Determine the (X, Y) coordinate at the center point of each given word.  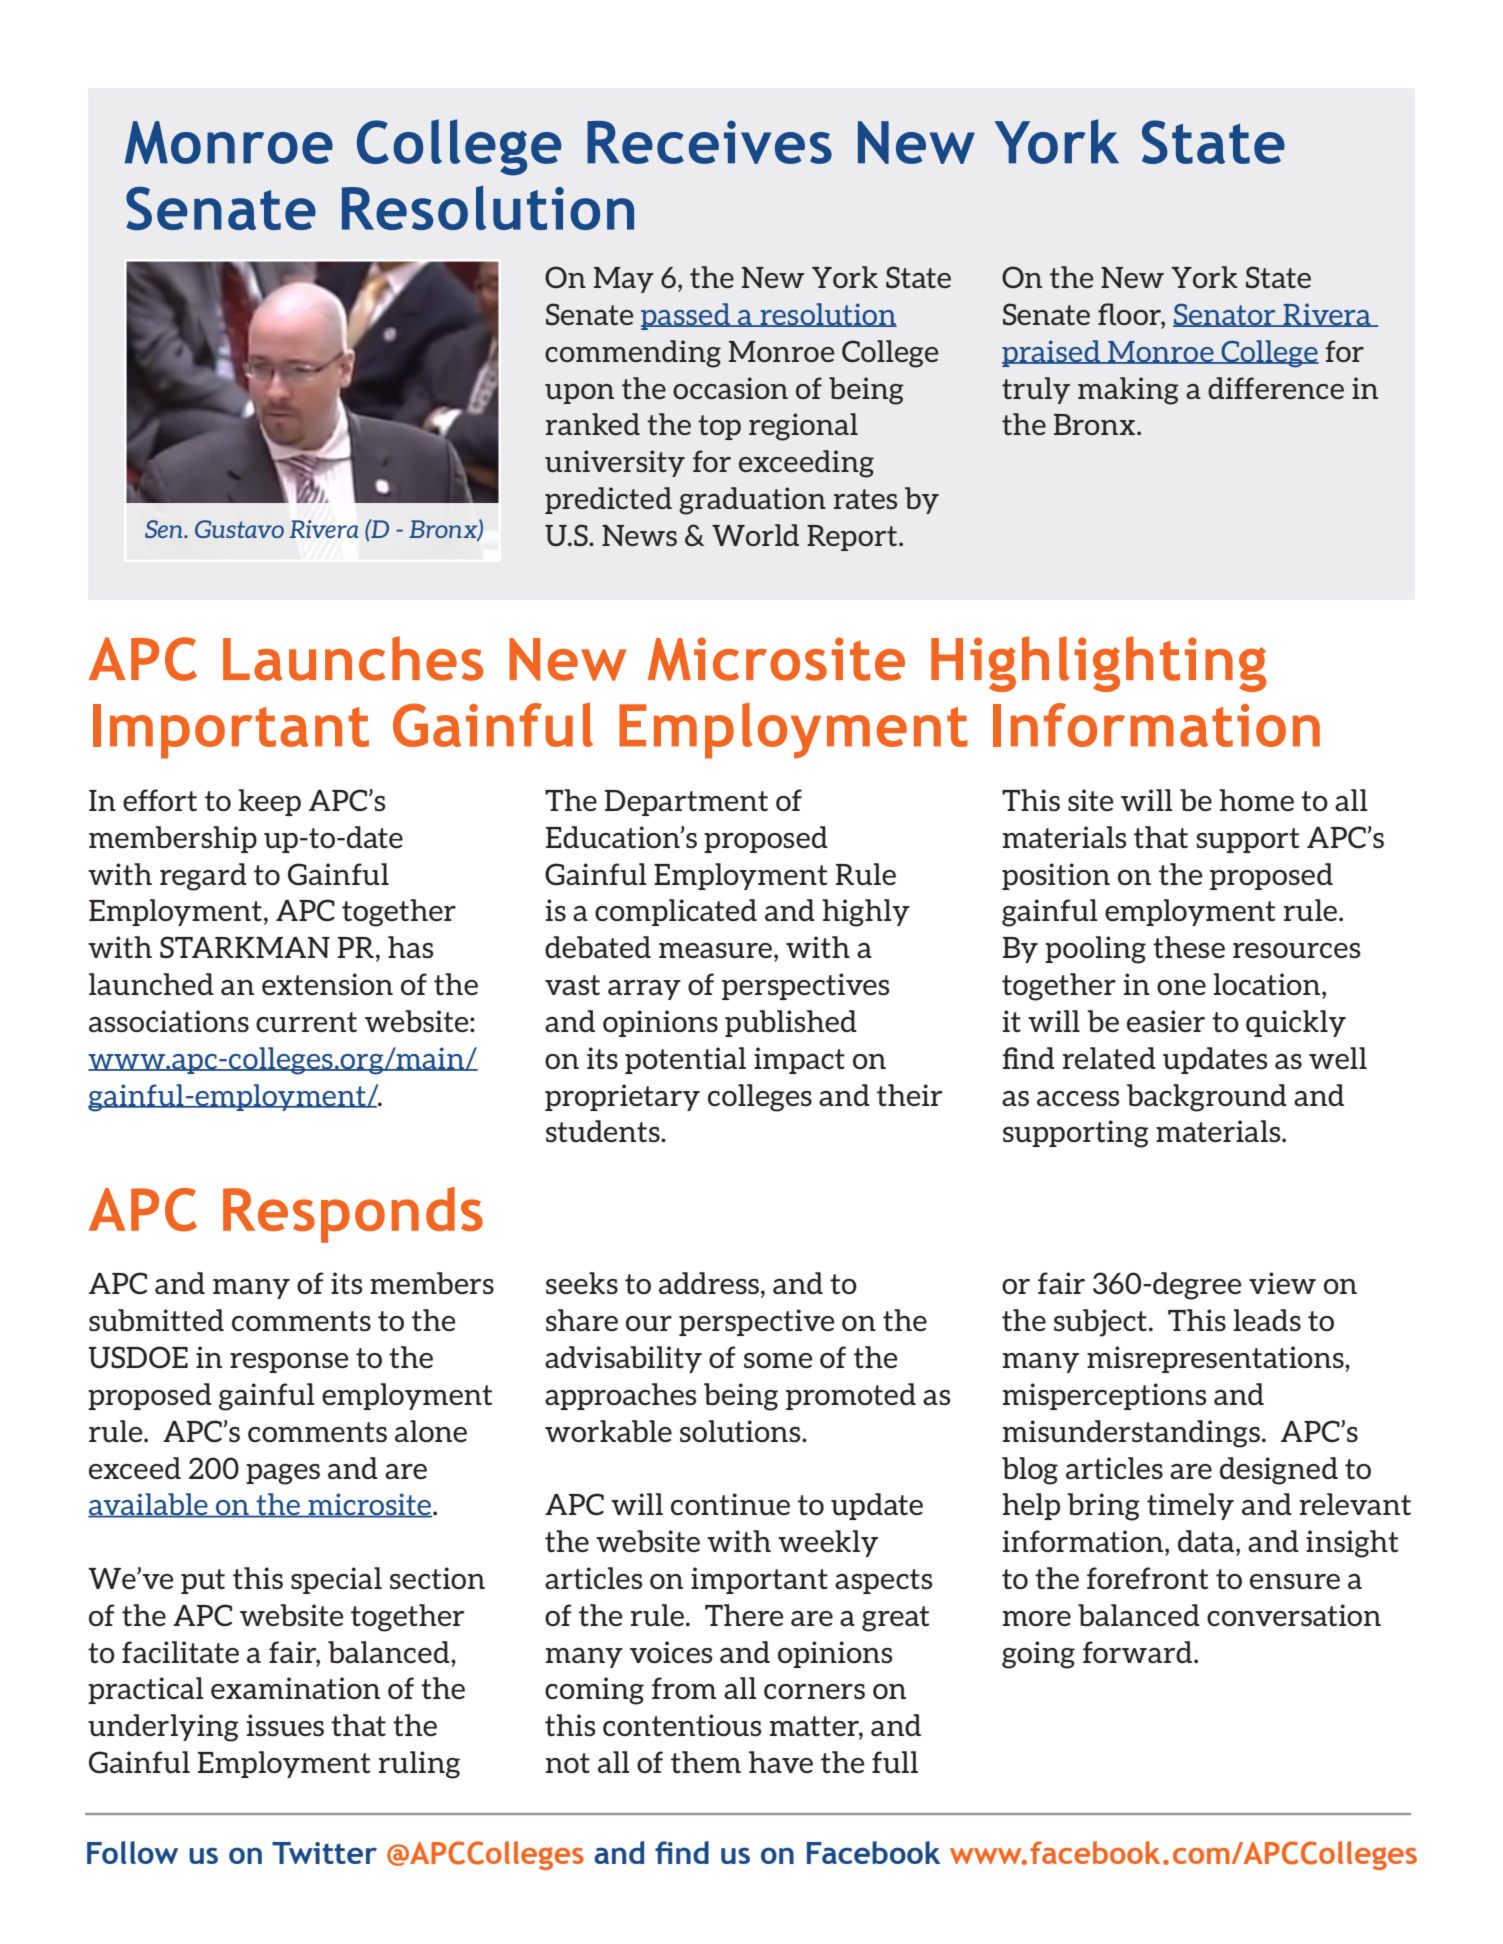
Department (686, 803)
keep (270, 802)
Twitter (324, 1853)
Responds (353, 1215)
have (781, 1762)
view (1282, 1283)
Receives (709, 142)
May (624, 280)
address (709, 1283)
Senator (1225, 315)
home (1256, 800)
